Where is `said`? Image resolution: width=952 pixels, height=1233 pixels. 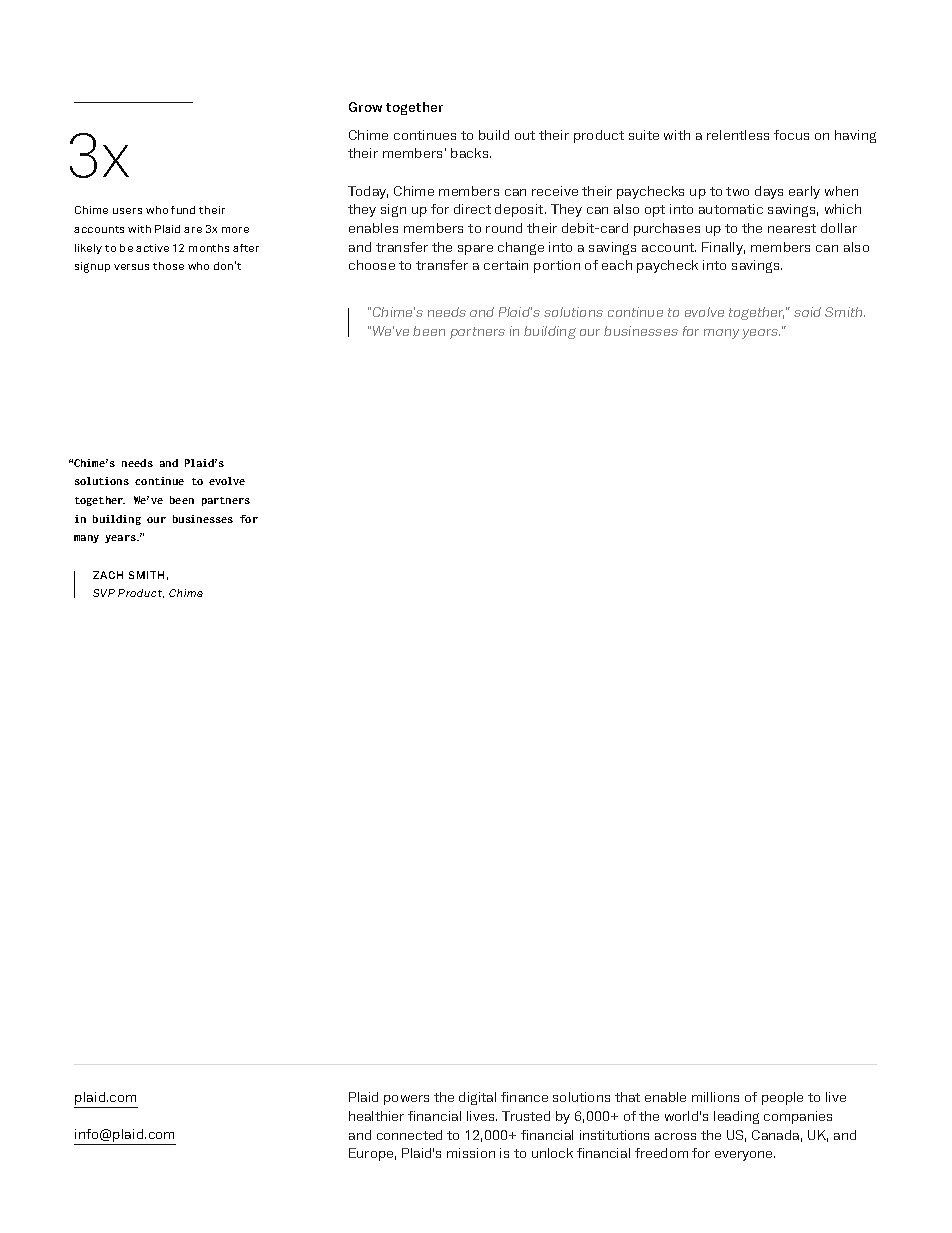 said is located at coordinates (807, 312).
